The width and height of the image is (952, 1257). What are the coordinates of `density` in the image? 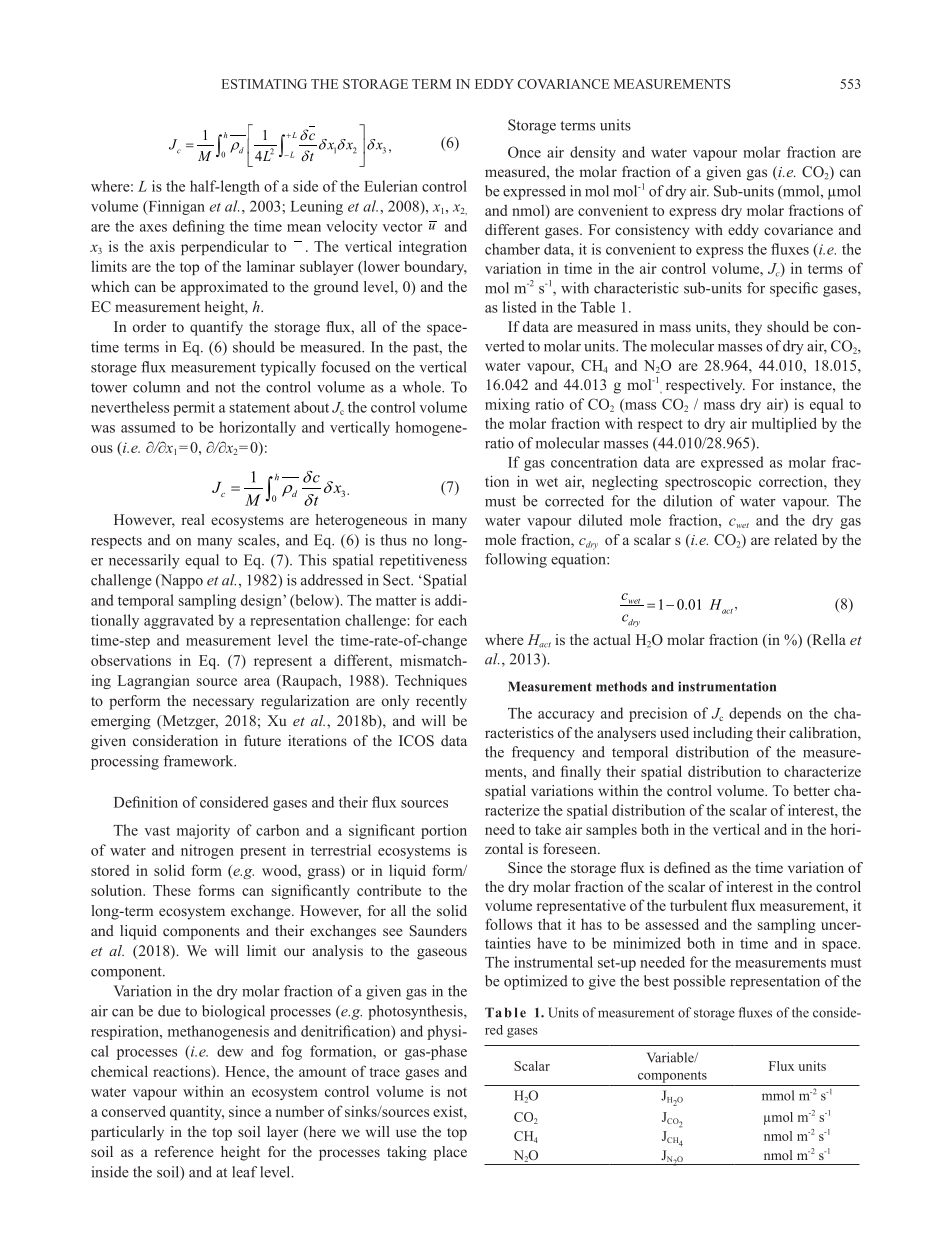 It's located at (593, 153).
